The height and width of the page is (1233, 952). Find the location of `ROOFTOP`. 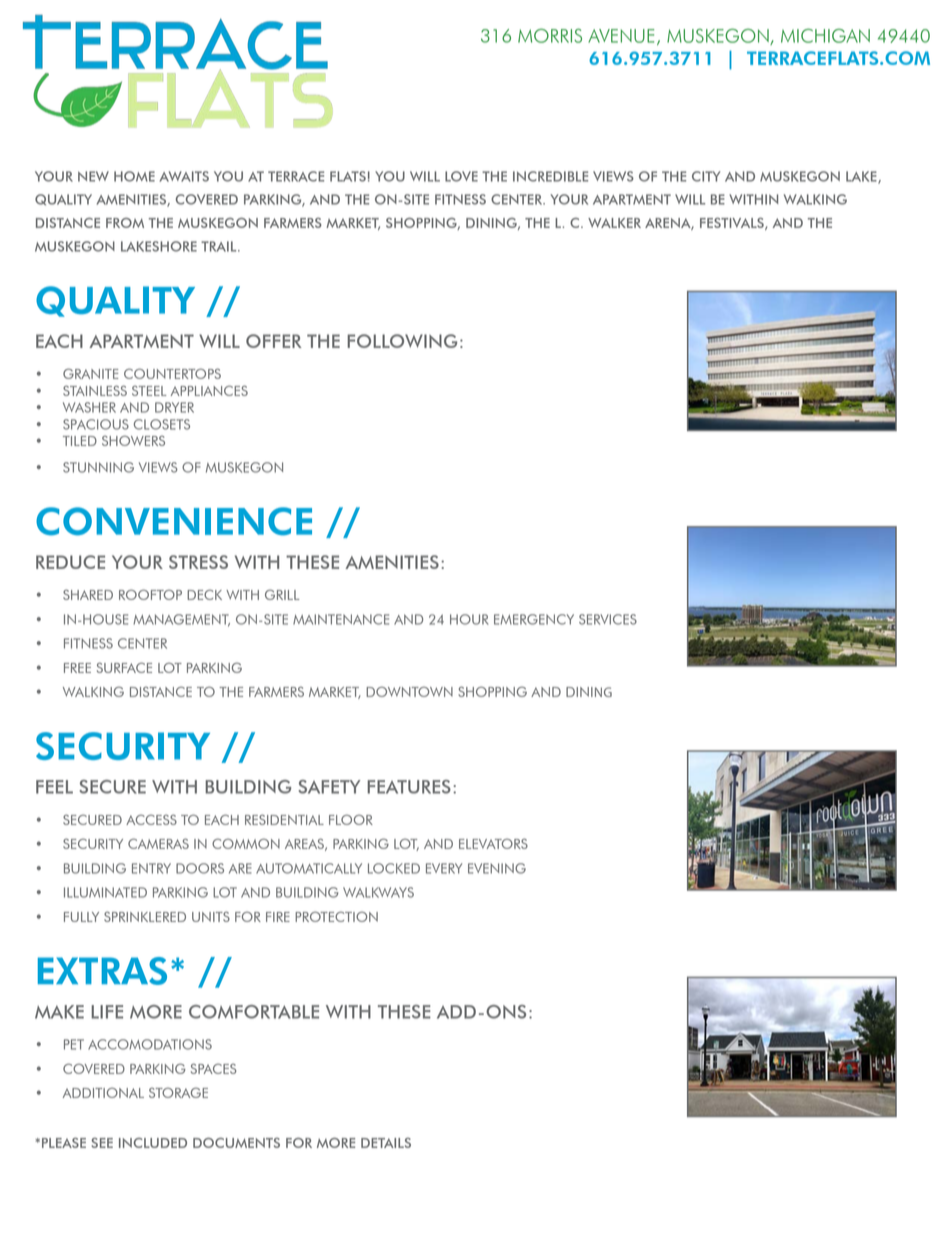

ROOFTOP is located at coordinates (150, 594).
